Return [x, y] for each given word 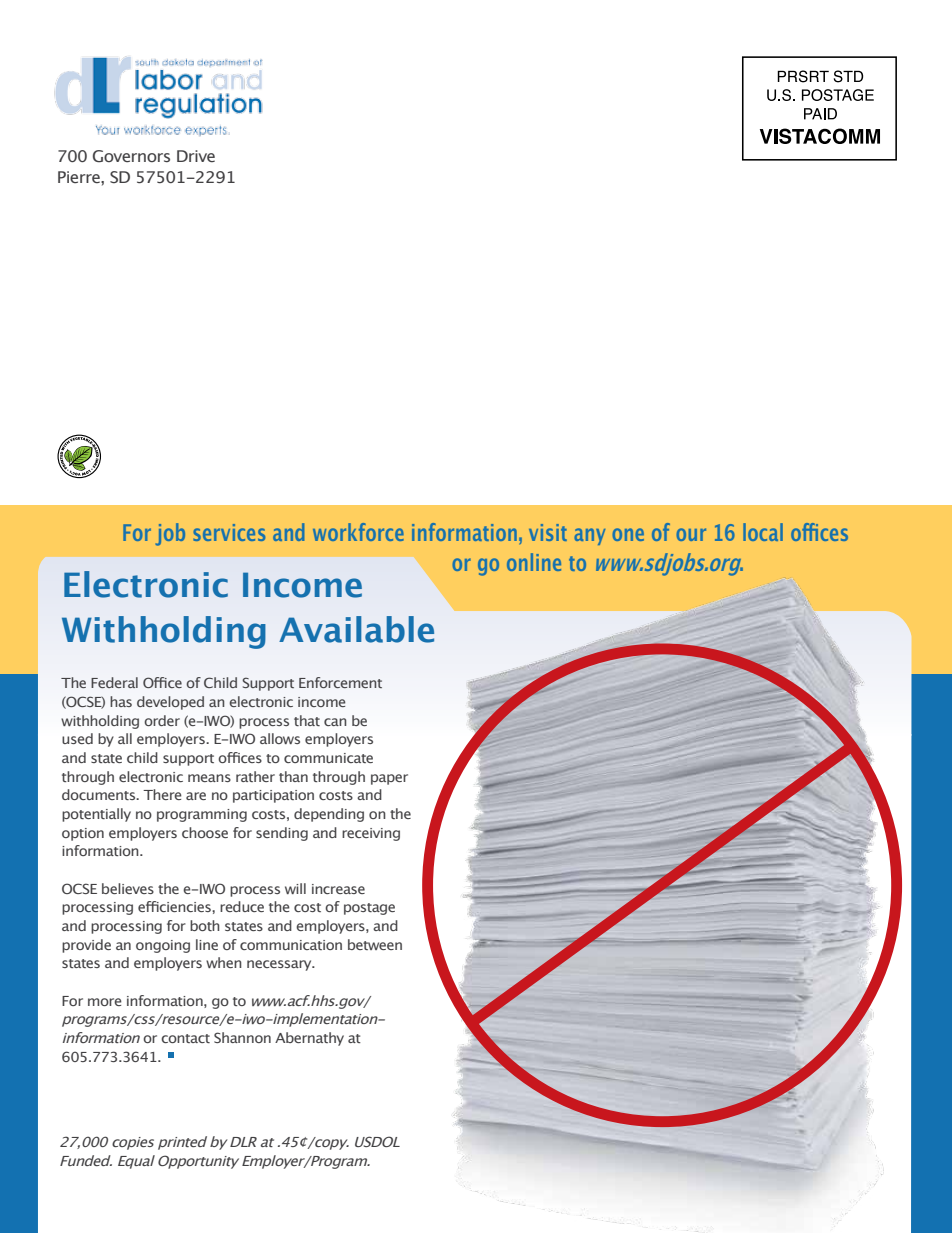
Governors [131, 156]
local [763, 532]
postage [369, 909]
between [375, 944]
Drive [196, 156]
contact [185, 1038]
